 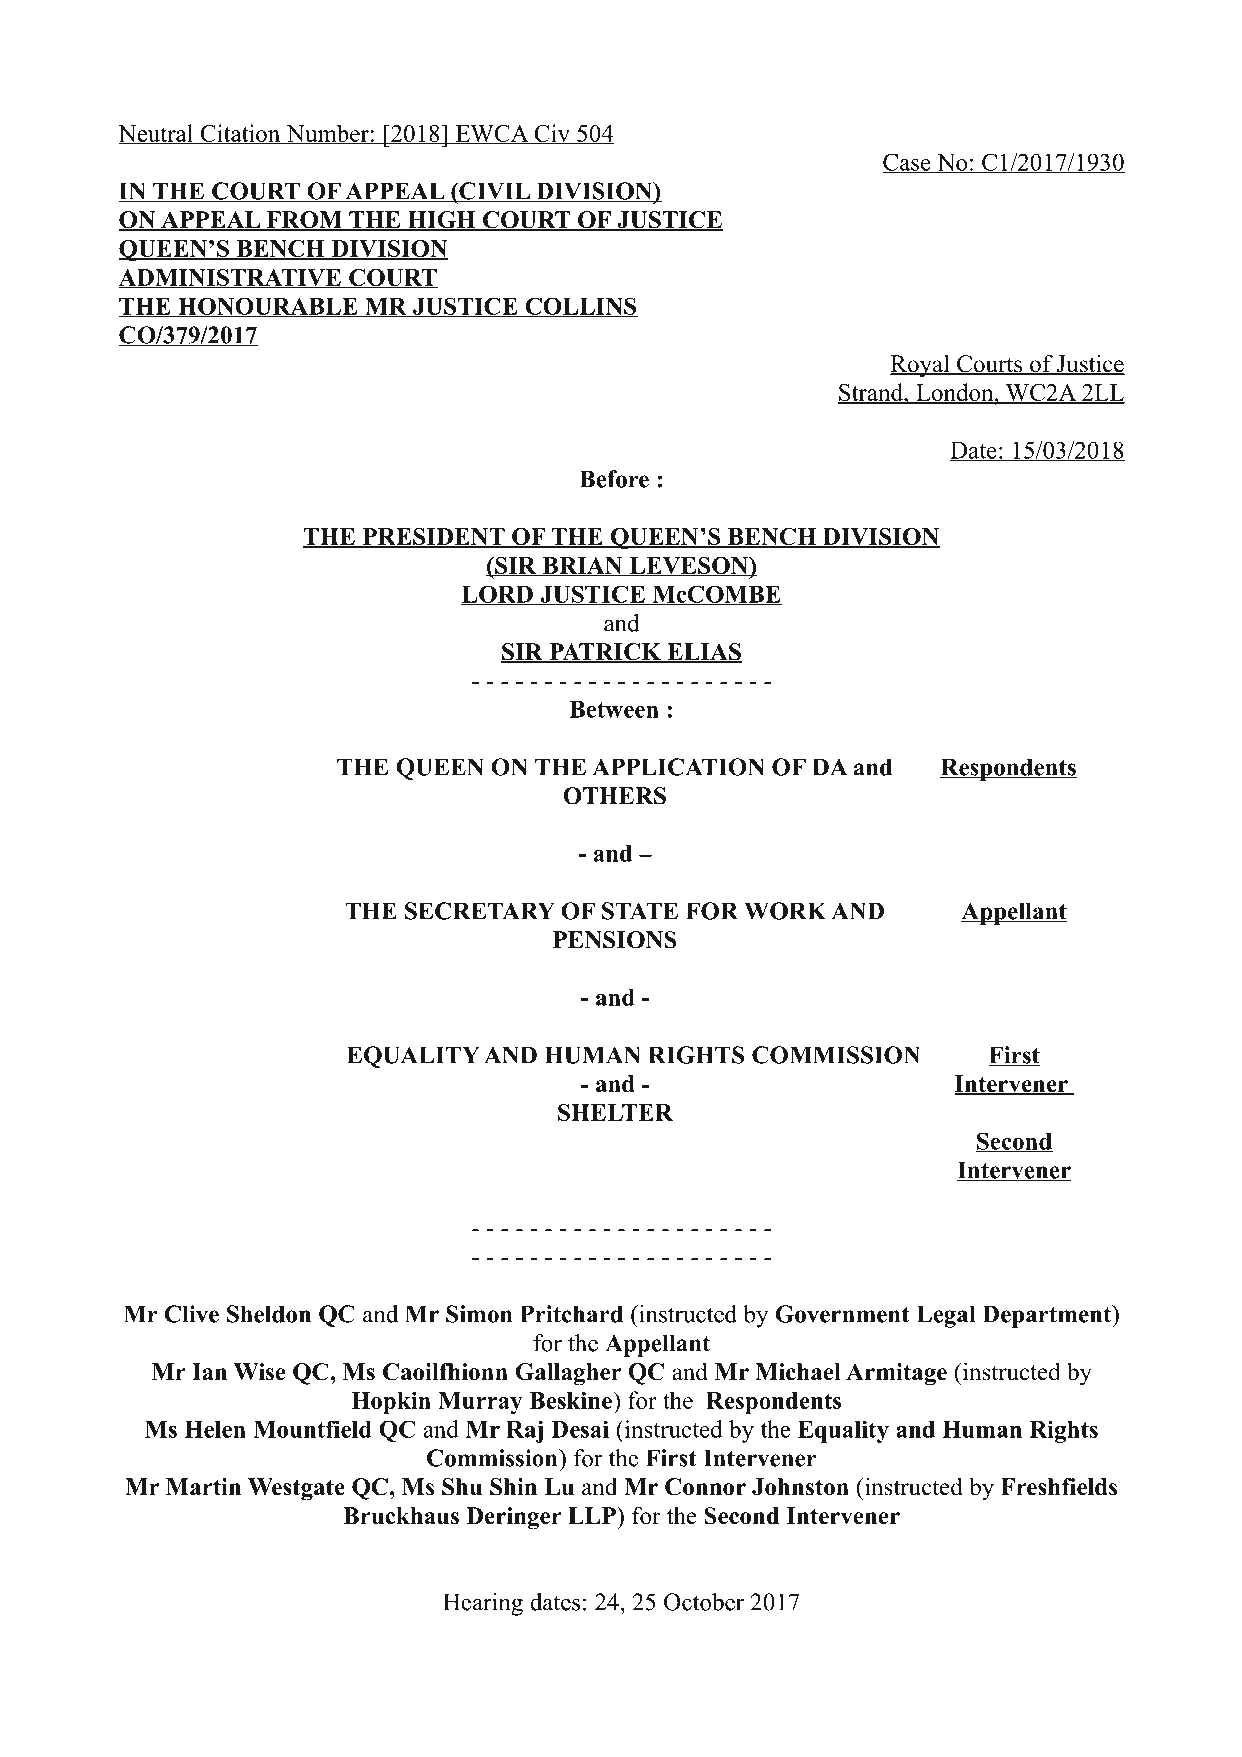 I want to click on PRESIDENT, so click(x=433, y=537).
